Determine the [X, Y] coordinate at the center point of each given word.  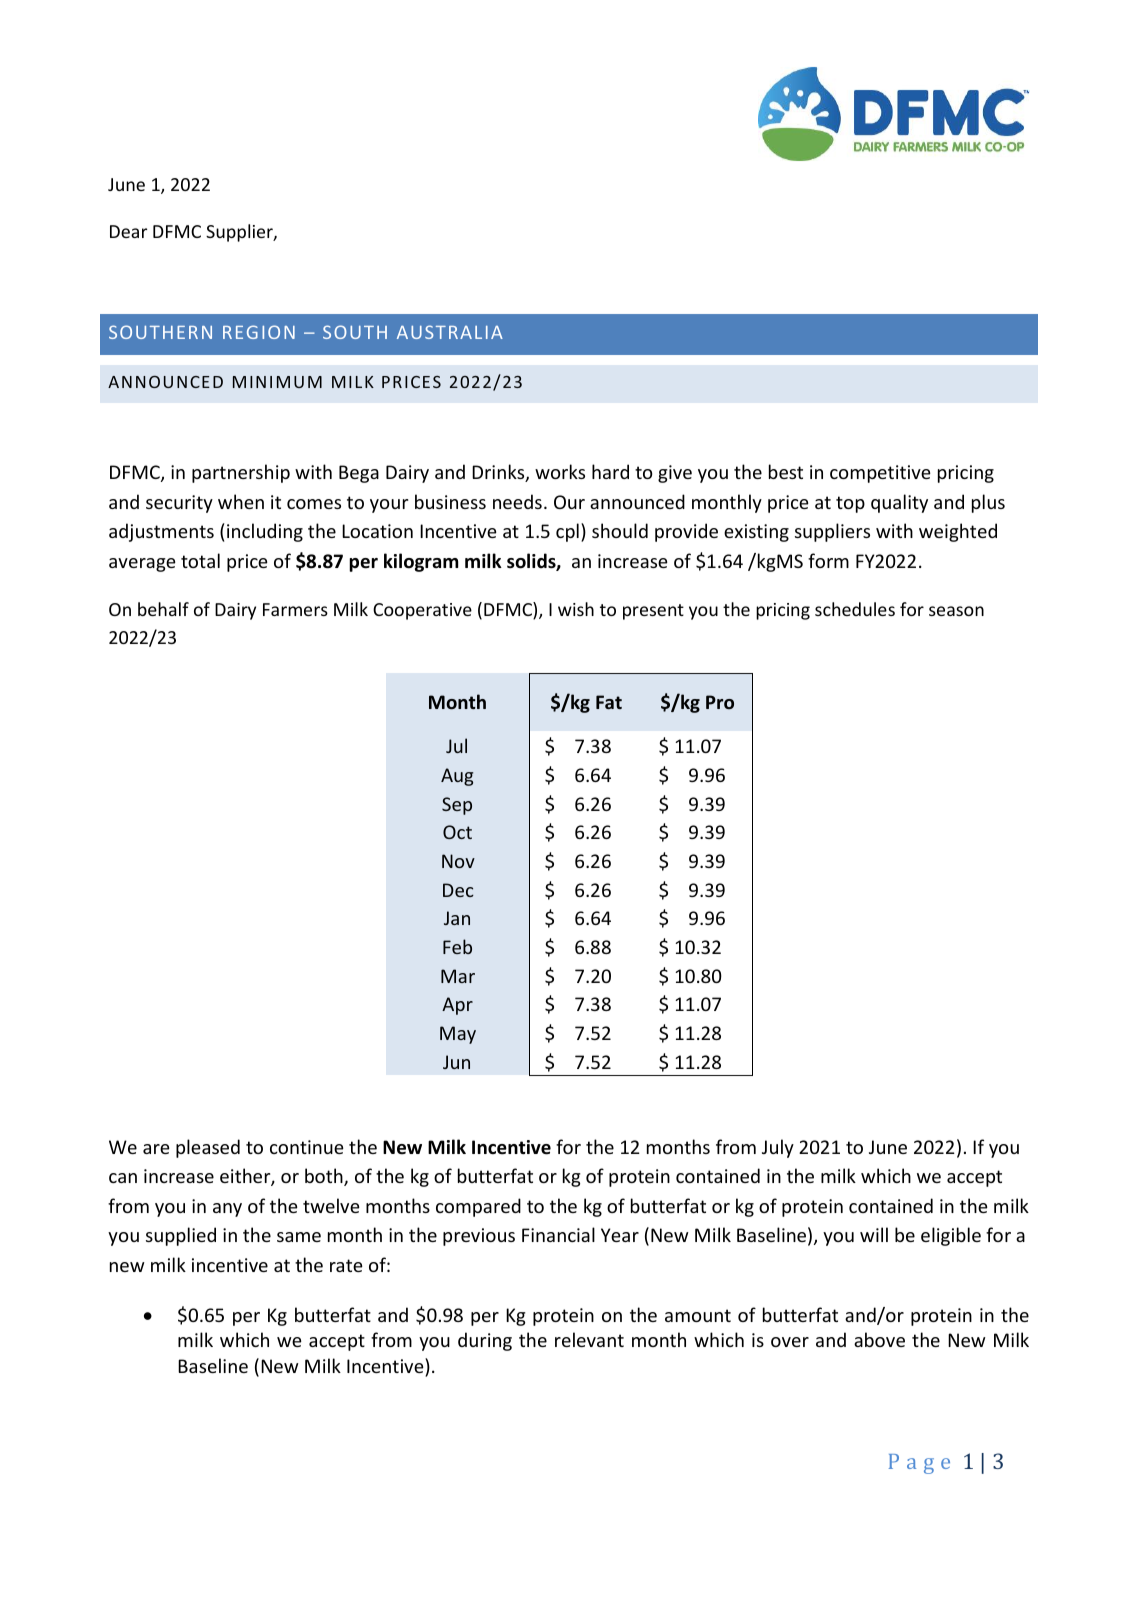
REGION [259, 332]
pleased [208, 1148]
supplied [181, 1236]
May [458, 1035]
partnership [241, 473]
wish [576, 609]
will [874, 1234]
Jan [457, 918]
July [778, 1148]
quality [899, 503]
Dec [458, 890]
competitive [880, 474]
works [560, 471]
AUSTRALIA [450, 332]
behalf [163, 609]
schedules [855, 609]
